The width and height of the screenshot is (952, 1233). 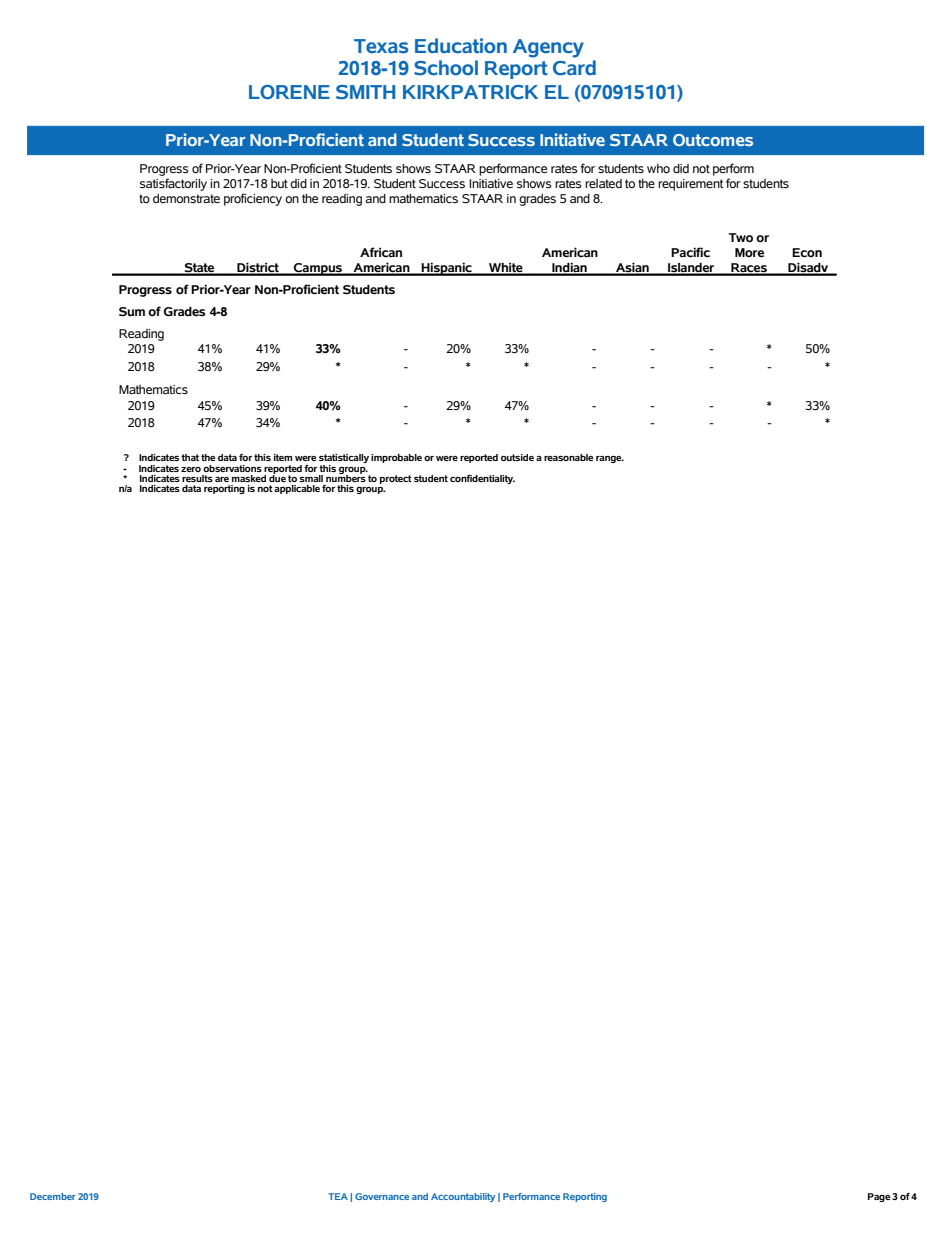 I want to click on Outcomes, so click(x=713, y=140).
